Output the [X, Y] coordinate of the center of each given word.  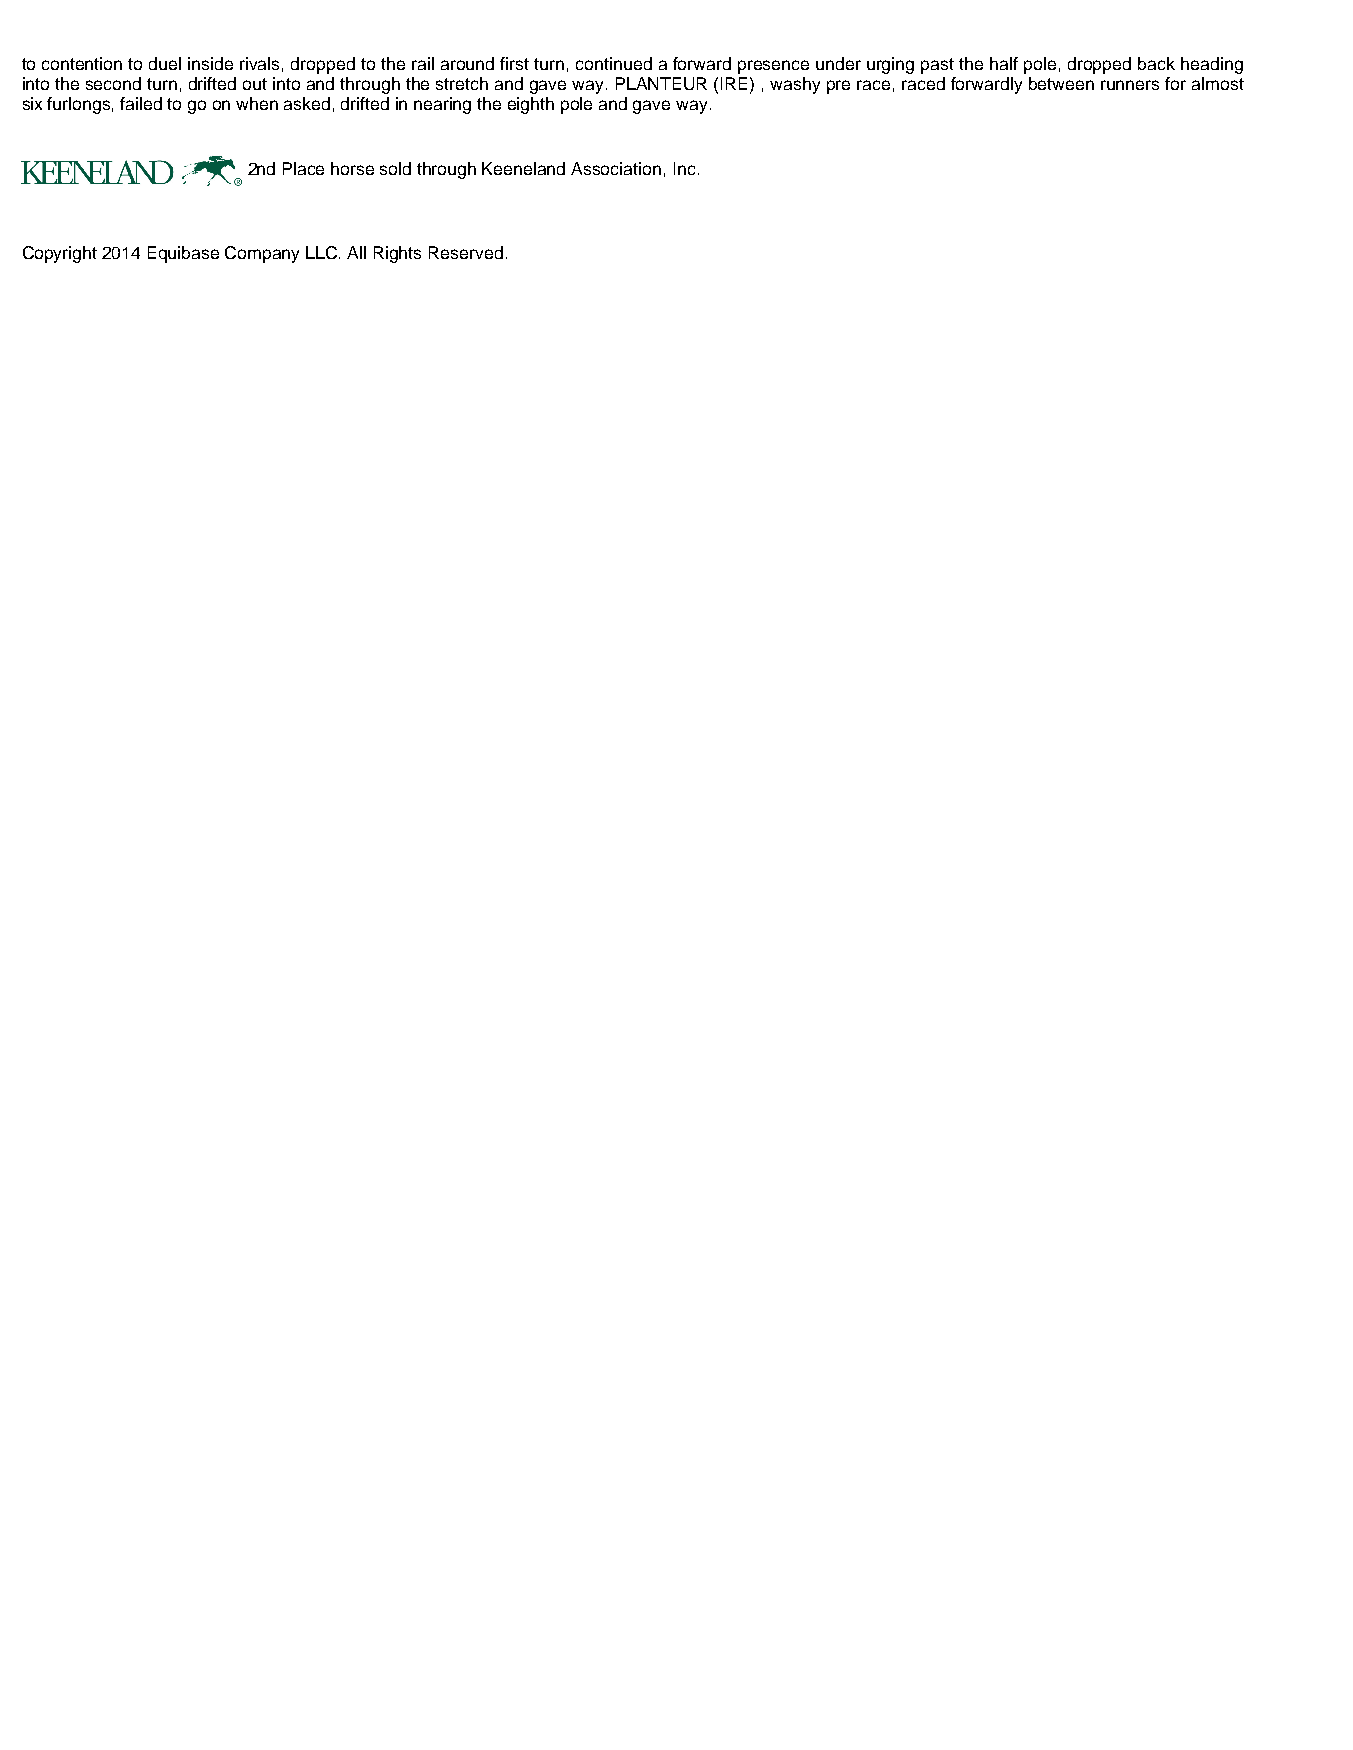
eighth [531, 105]
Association [616, 168]
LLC [323, 252]
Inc [684, 168]
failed [141, 103]
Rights [397, 254]
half [1004, 63]
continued [614, 63]
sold [395, 168]
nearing [442, 105]
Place [303, 168]
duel [165, 63]
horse [352, 168]
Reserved [466, 252]
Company [262, 254]
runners [1130, 85]
